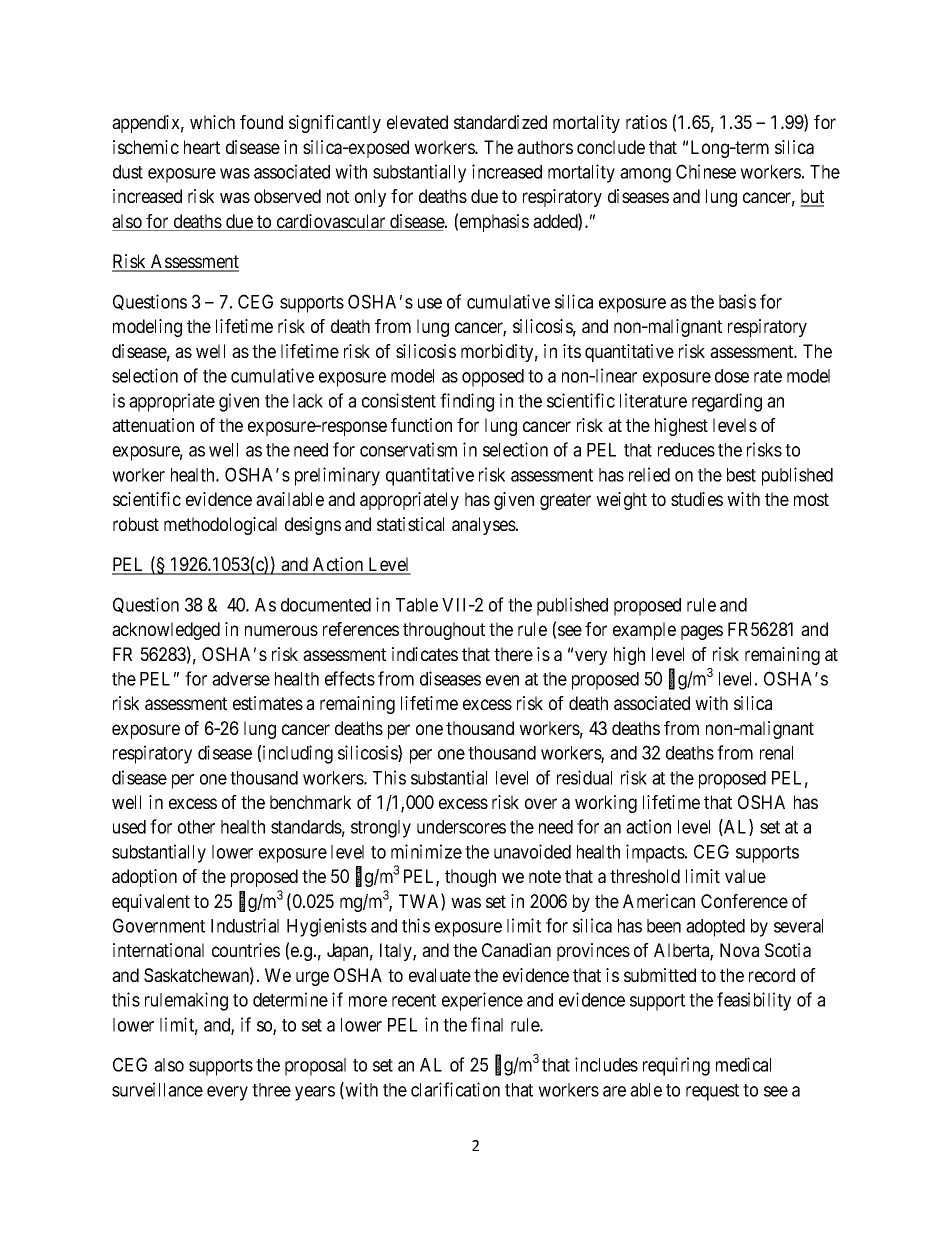  I want to click on value, so click(745, 876).
